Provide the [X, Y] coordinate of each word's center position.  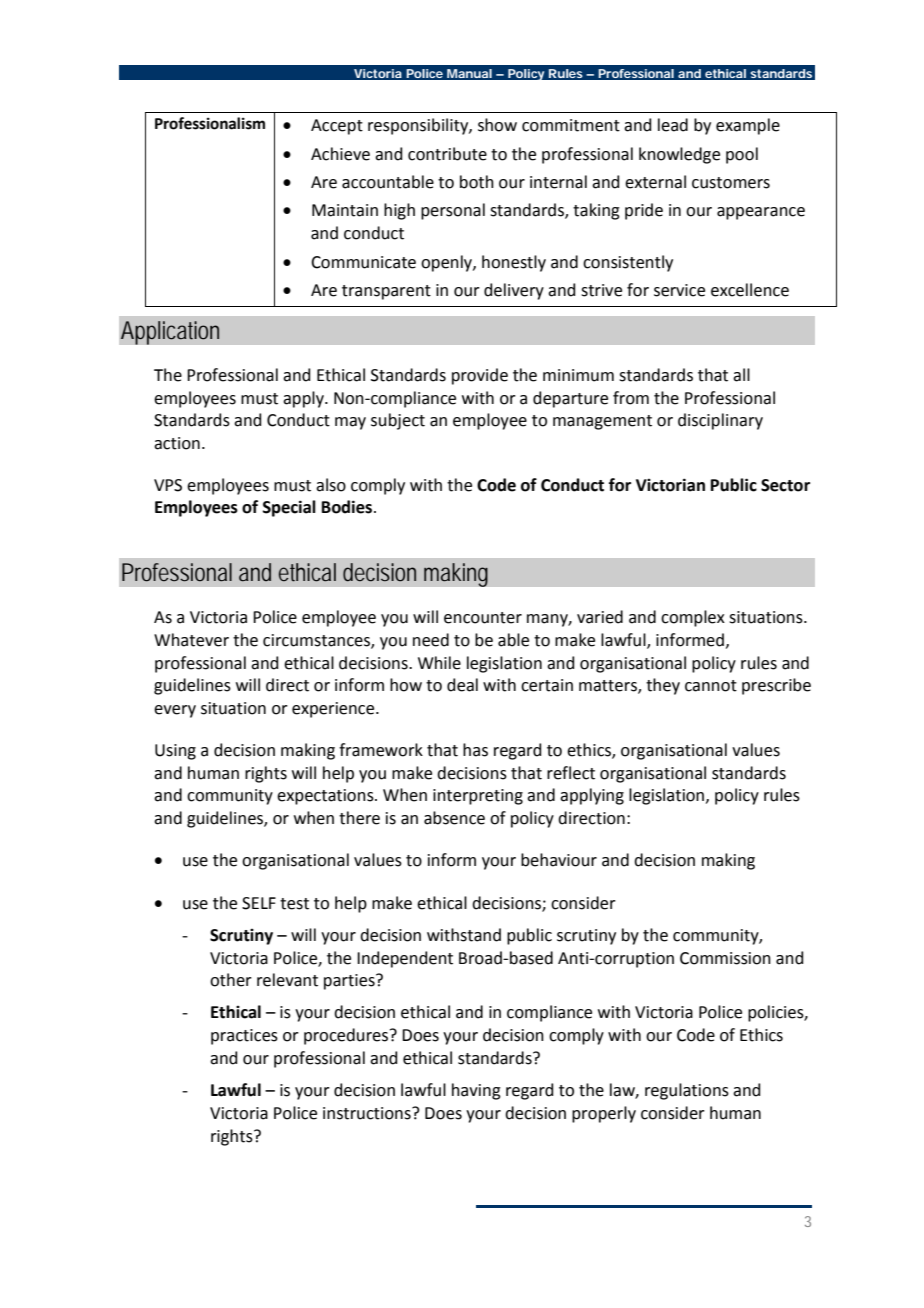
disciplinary [720, 421]
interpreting [478, 797]
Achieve [340, 154]
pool [742, 155]
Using [175, 752]
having [476, 1091]
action [177, 443]
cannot [711, 686]
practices [244, 1037]
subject [398, 421]
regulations [687, 1091]
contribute [447, 154]
